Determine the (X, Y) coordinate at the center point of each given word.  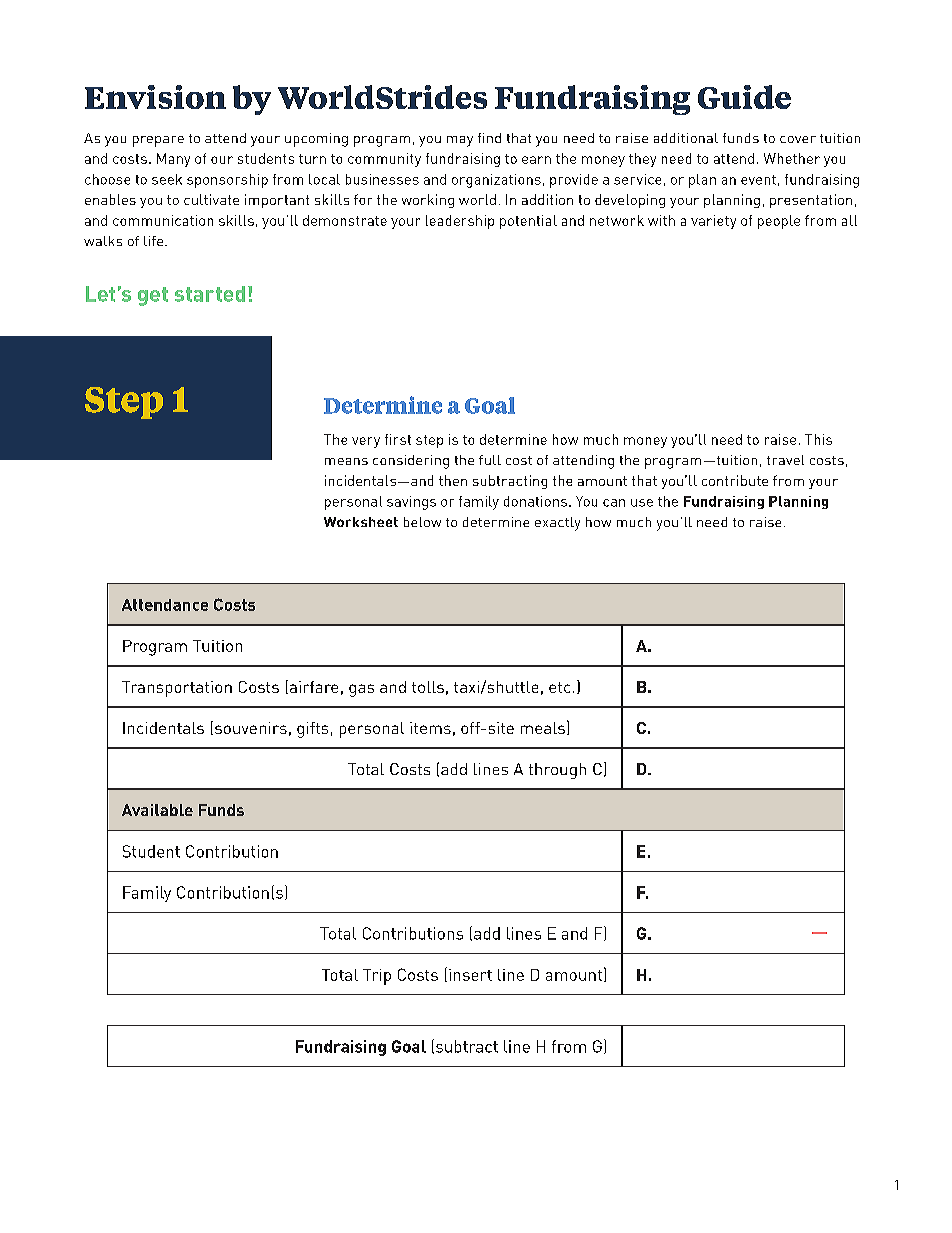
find (489, 138)
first (398, 439)
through (557, 771)
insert (470, 975)
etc (559, 687)
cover (798, 139)
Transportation (177, 689)
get (153, 296)
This (818, 439)
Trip (377, 977)
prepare (158, 141)
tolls (428, 687)
